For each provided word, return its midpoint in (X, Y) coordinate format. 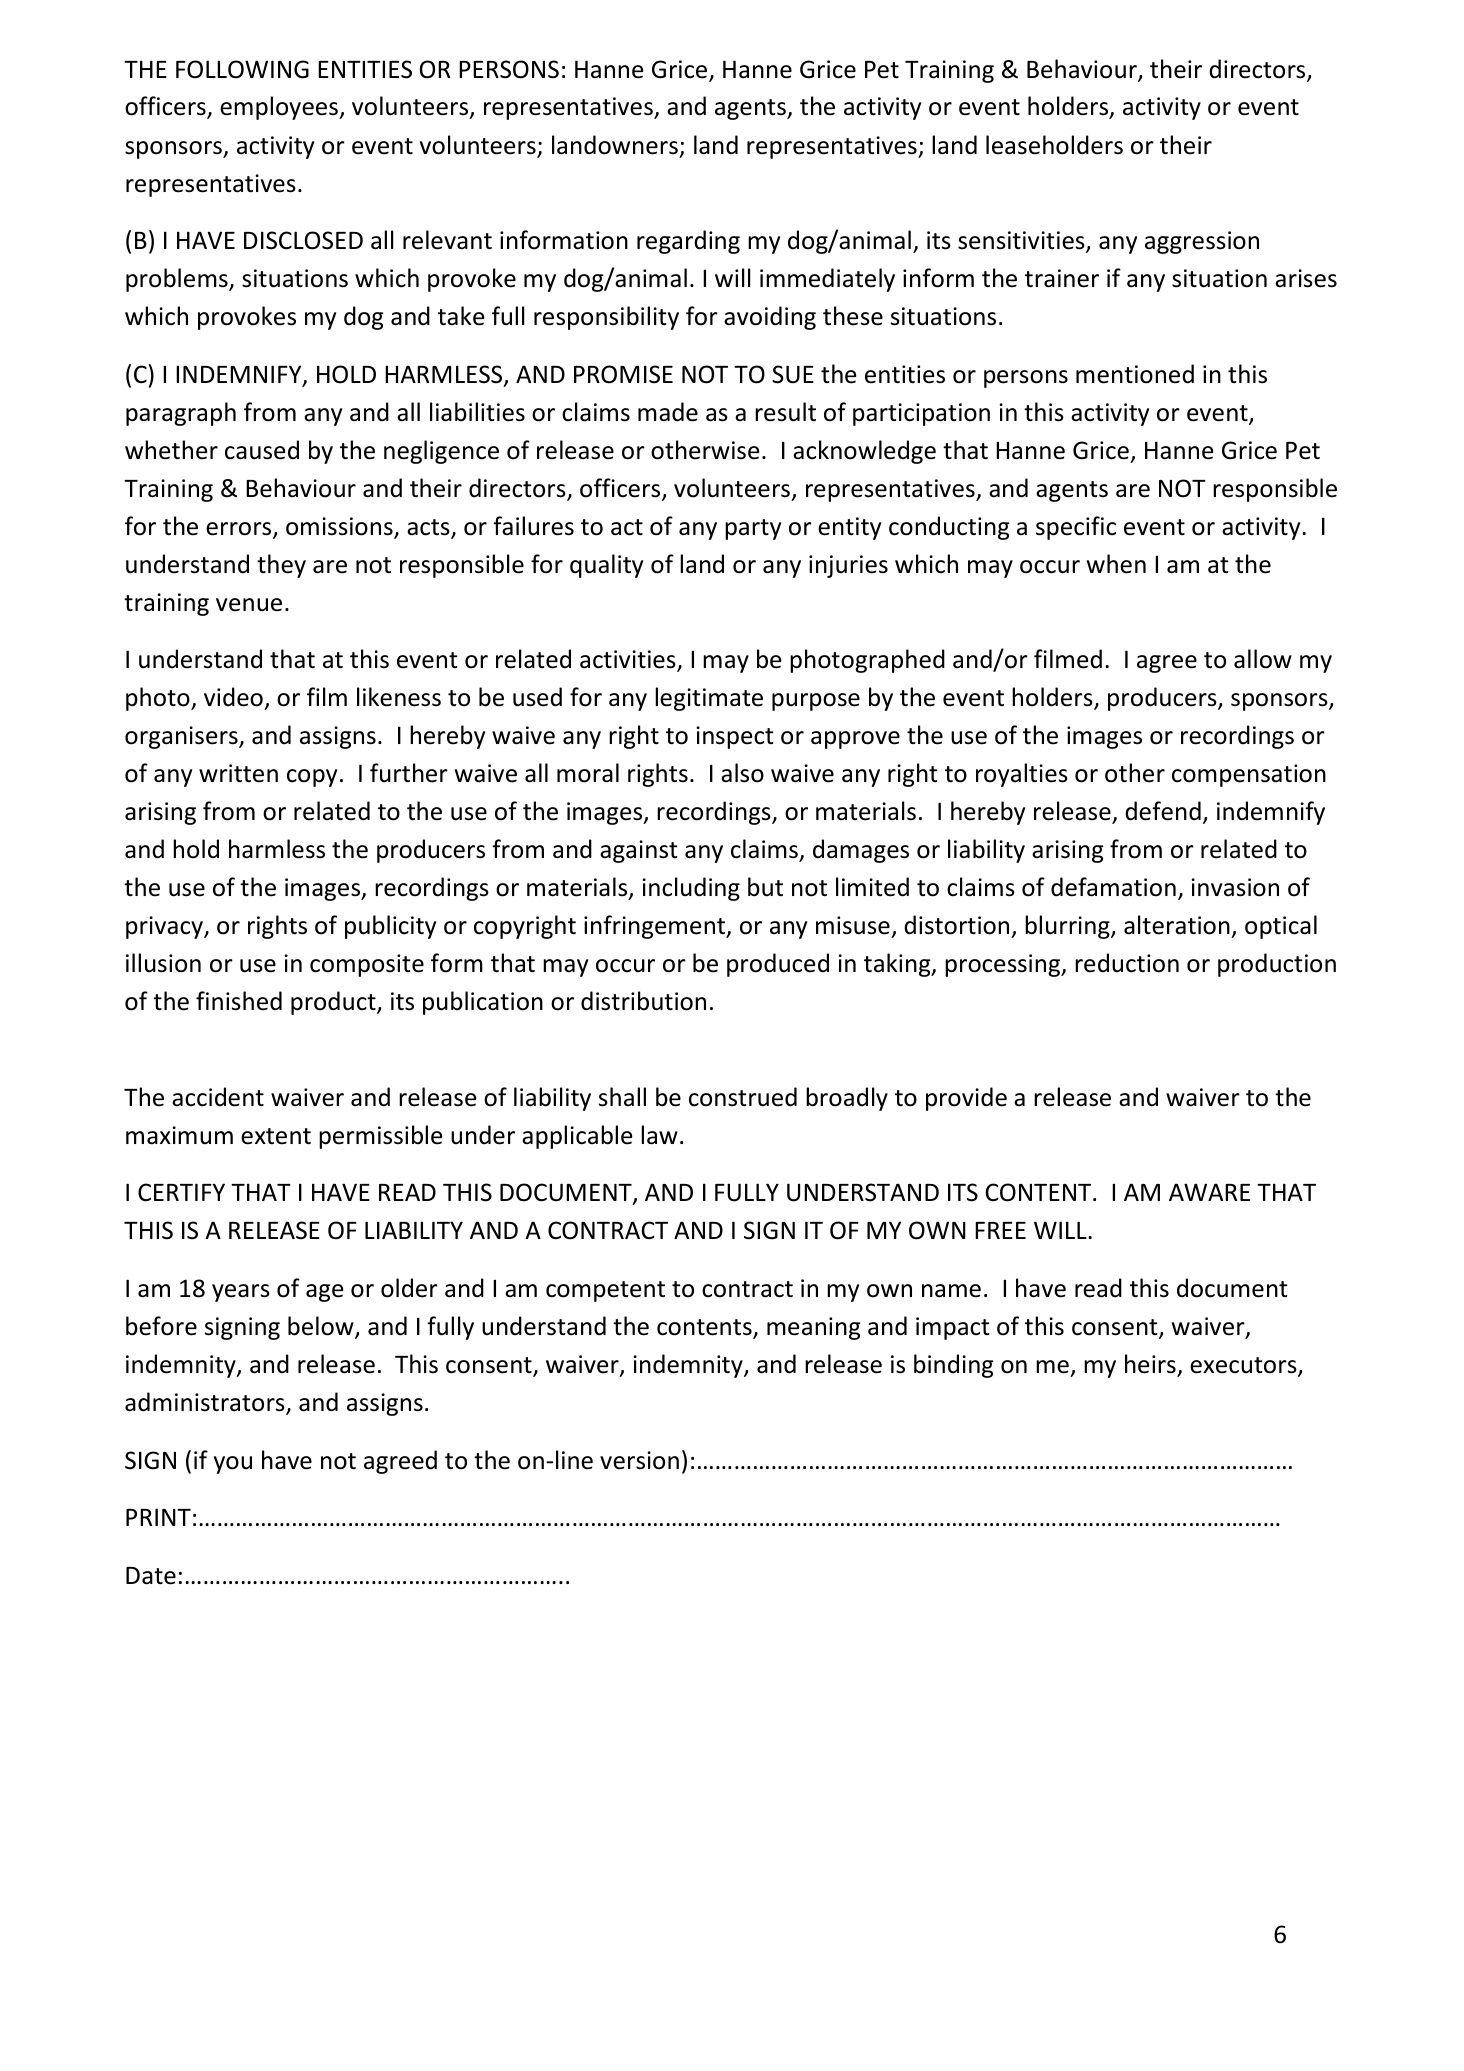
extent (276, 1136)
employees (280, 108)
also (742, 773)
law (659, 1135)
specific (1076, 528)
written (238, 773)
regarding (688, 242)
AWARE (1209, 1192)
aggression (1202, 242)
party (753, 529)
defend (1163, 811)
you (233, 1465)
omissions (340, 527)
